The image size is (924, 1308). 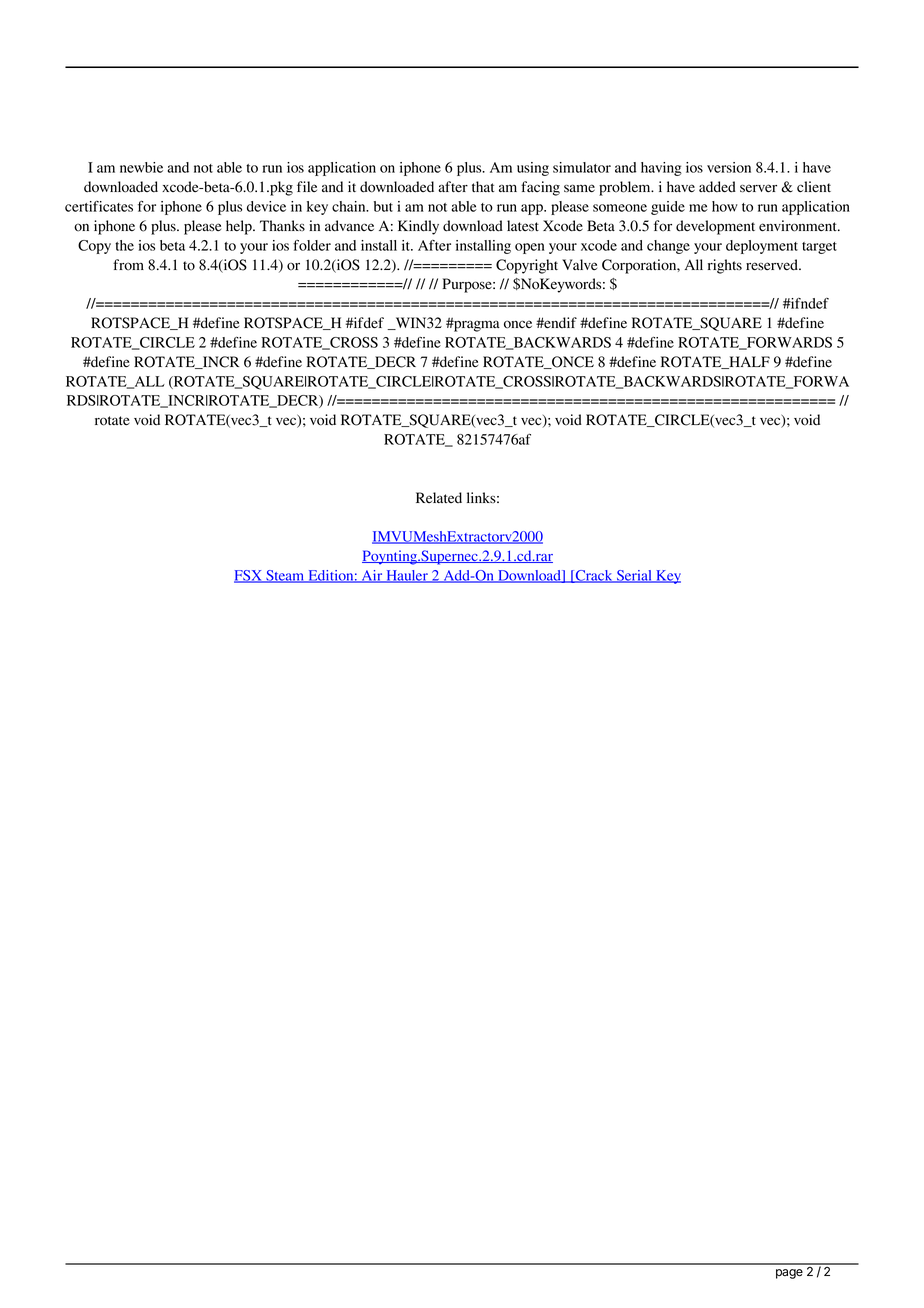 What do you see at coordinates (128, 265) in the image?
I see `from` at bounding box center [128, 265].
